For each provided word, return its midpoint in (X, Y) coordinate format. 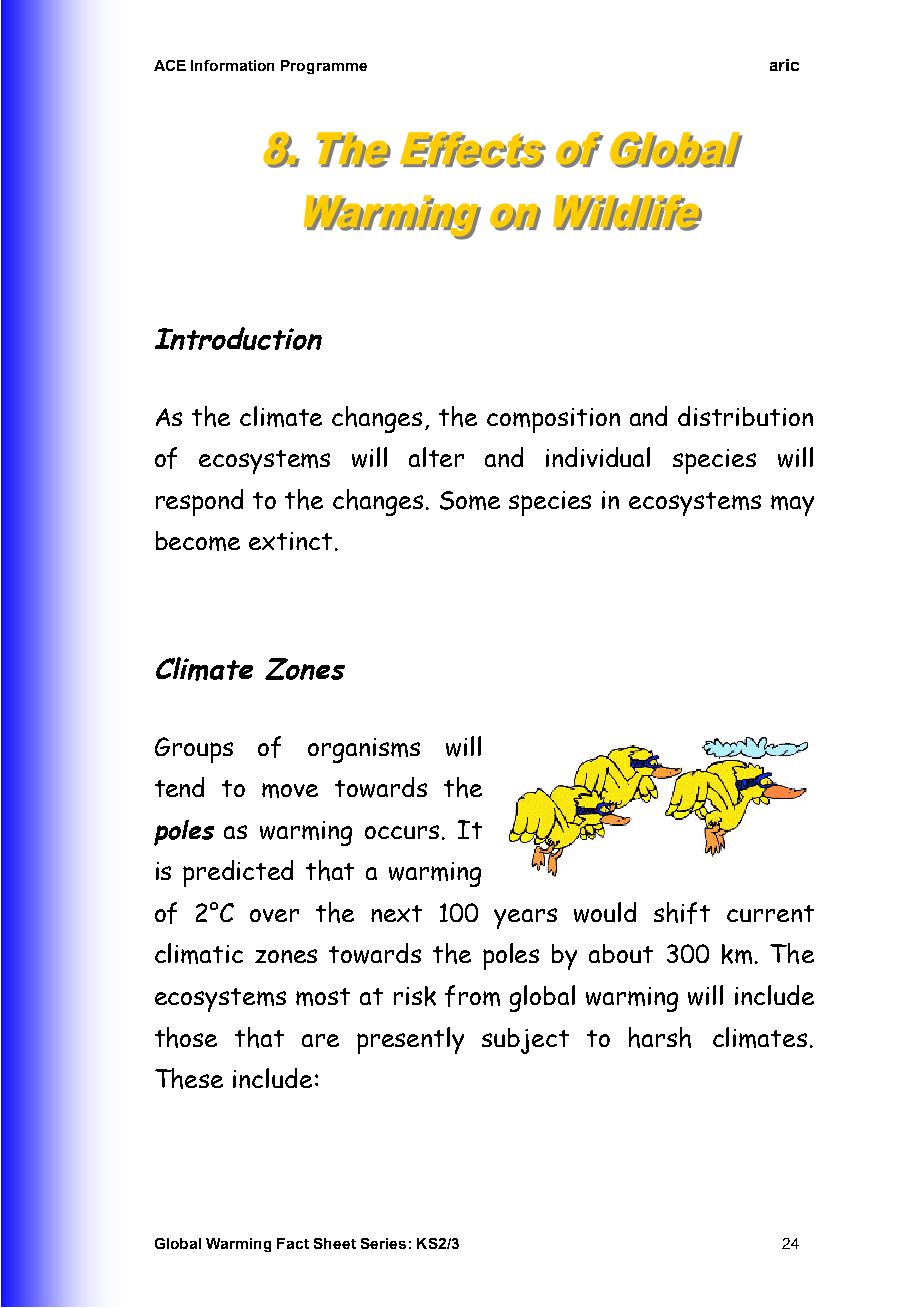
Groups (194, 750)
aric (784, 65)
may (792, 505)
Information (232, 65)
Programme (324, 67)
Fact (293, 1243)
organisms (364, 750)
